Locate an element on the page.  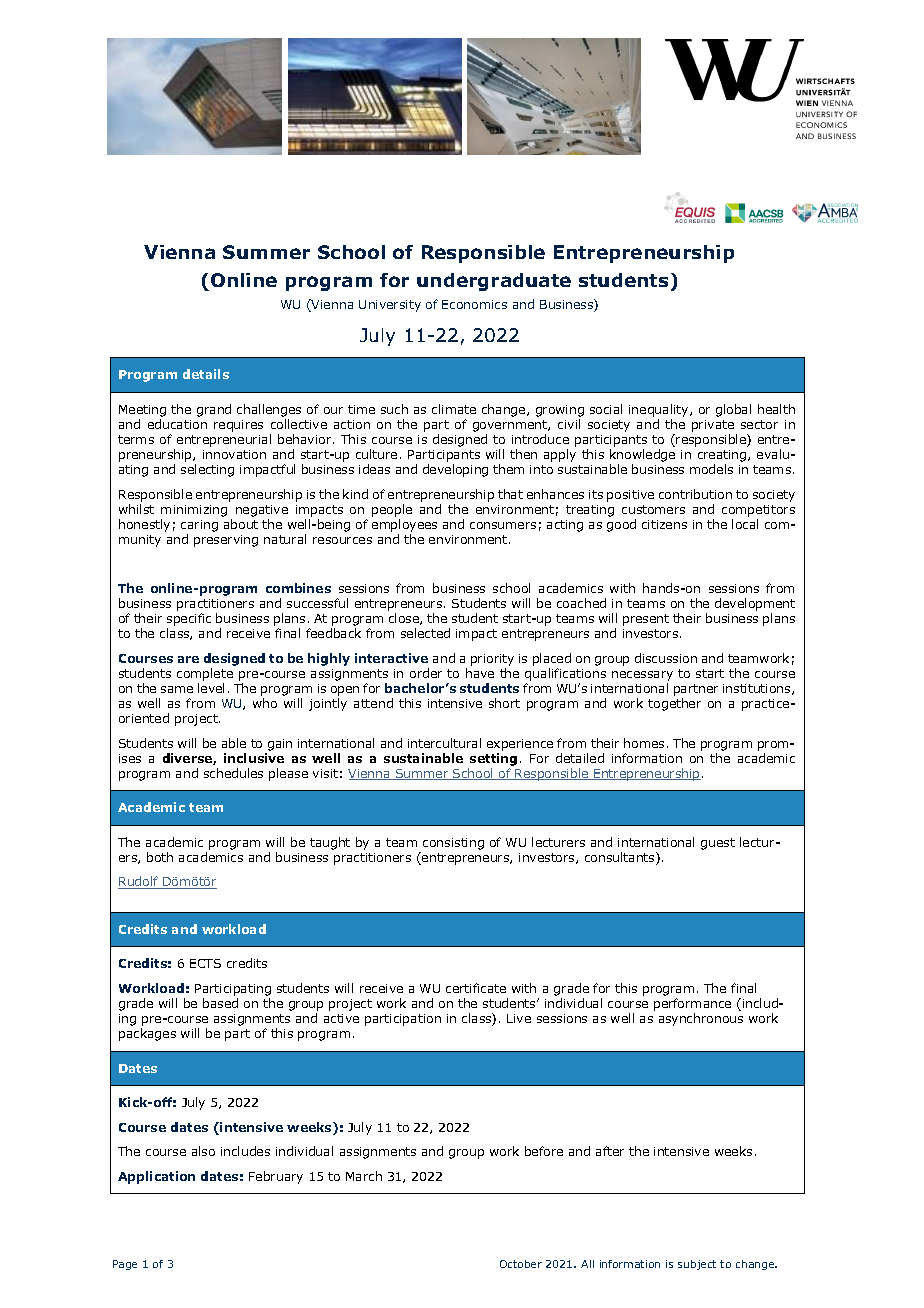
Economics is located at coordinates (474, 304).
